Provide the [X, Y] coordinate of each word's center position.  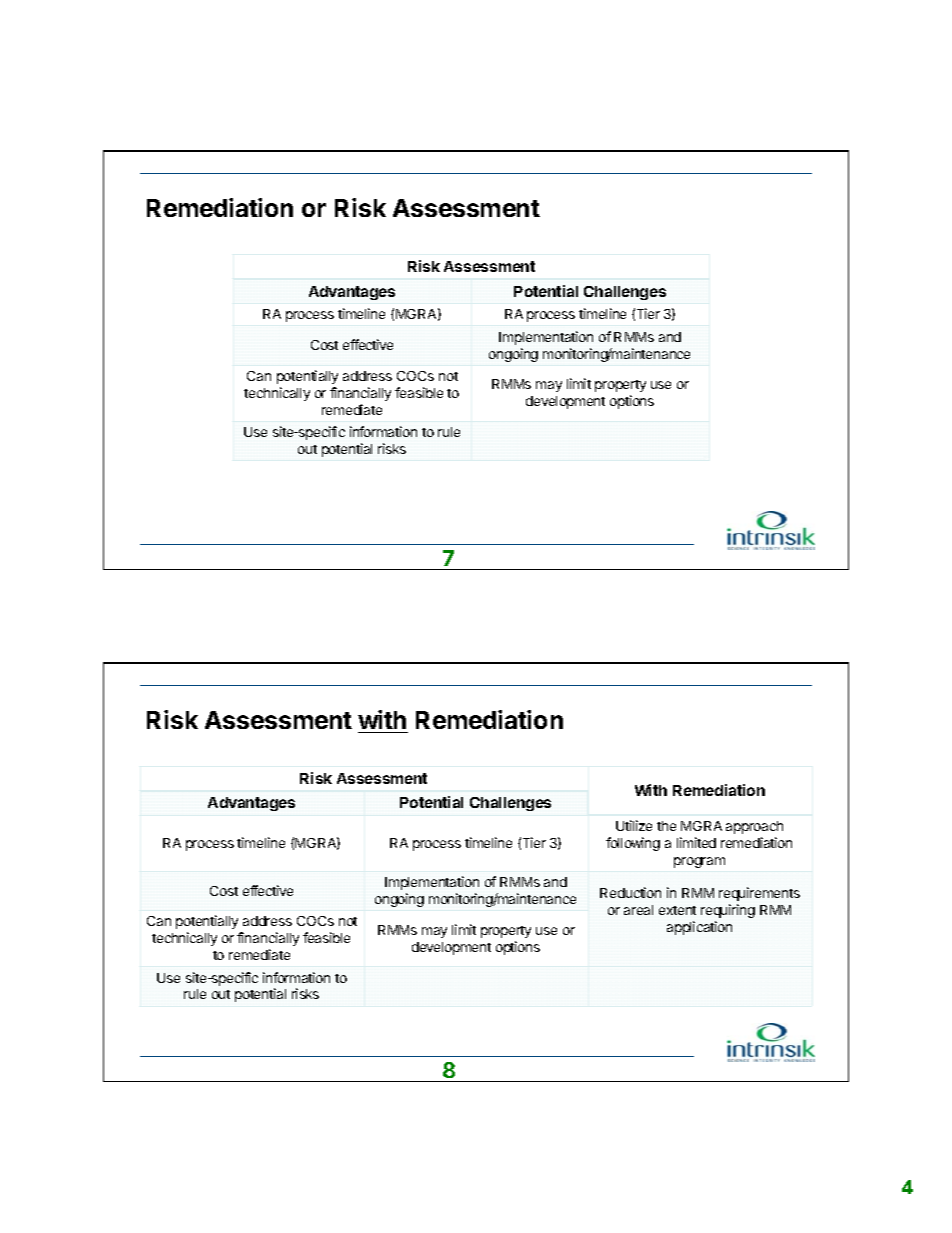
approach [754, 827]
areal [638, 910]
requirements [759, 894]
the [666, 826]
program [699, 862]
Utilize [634, 825]
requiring [728, 911]
